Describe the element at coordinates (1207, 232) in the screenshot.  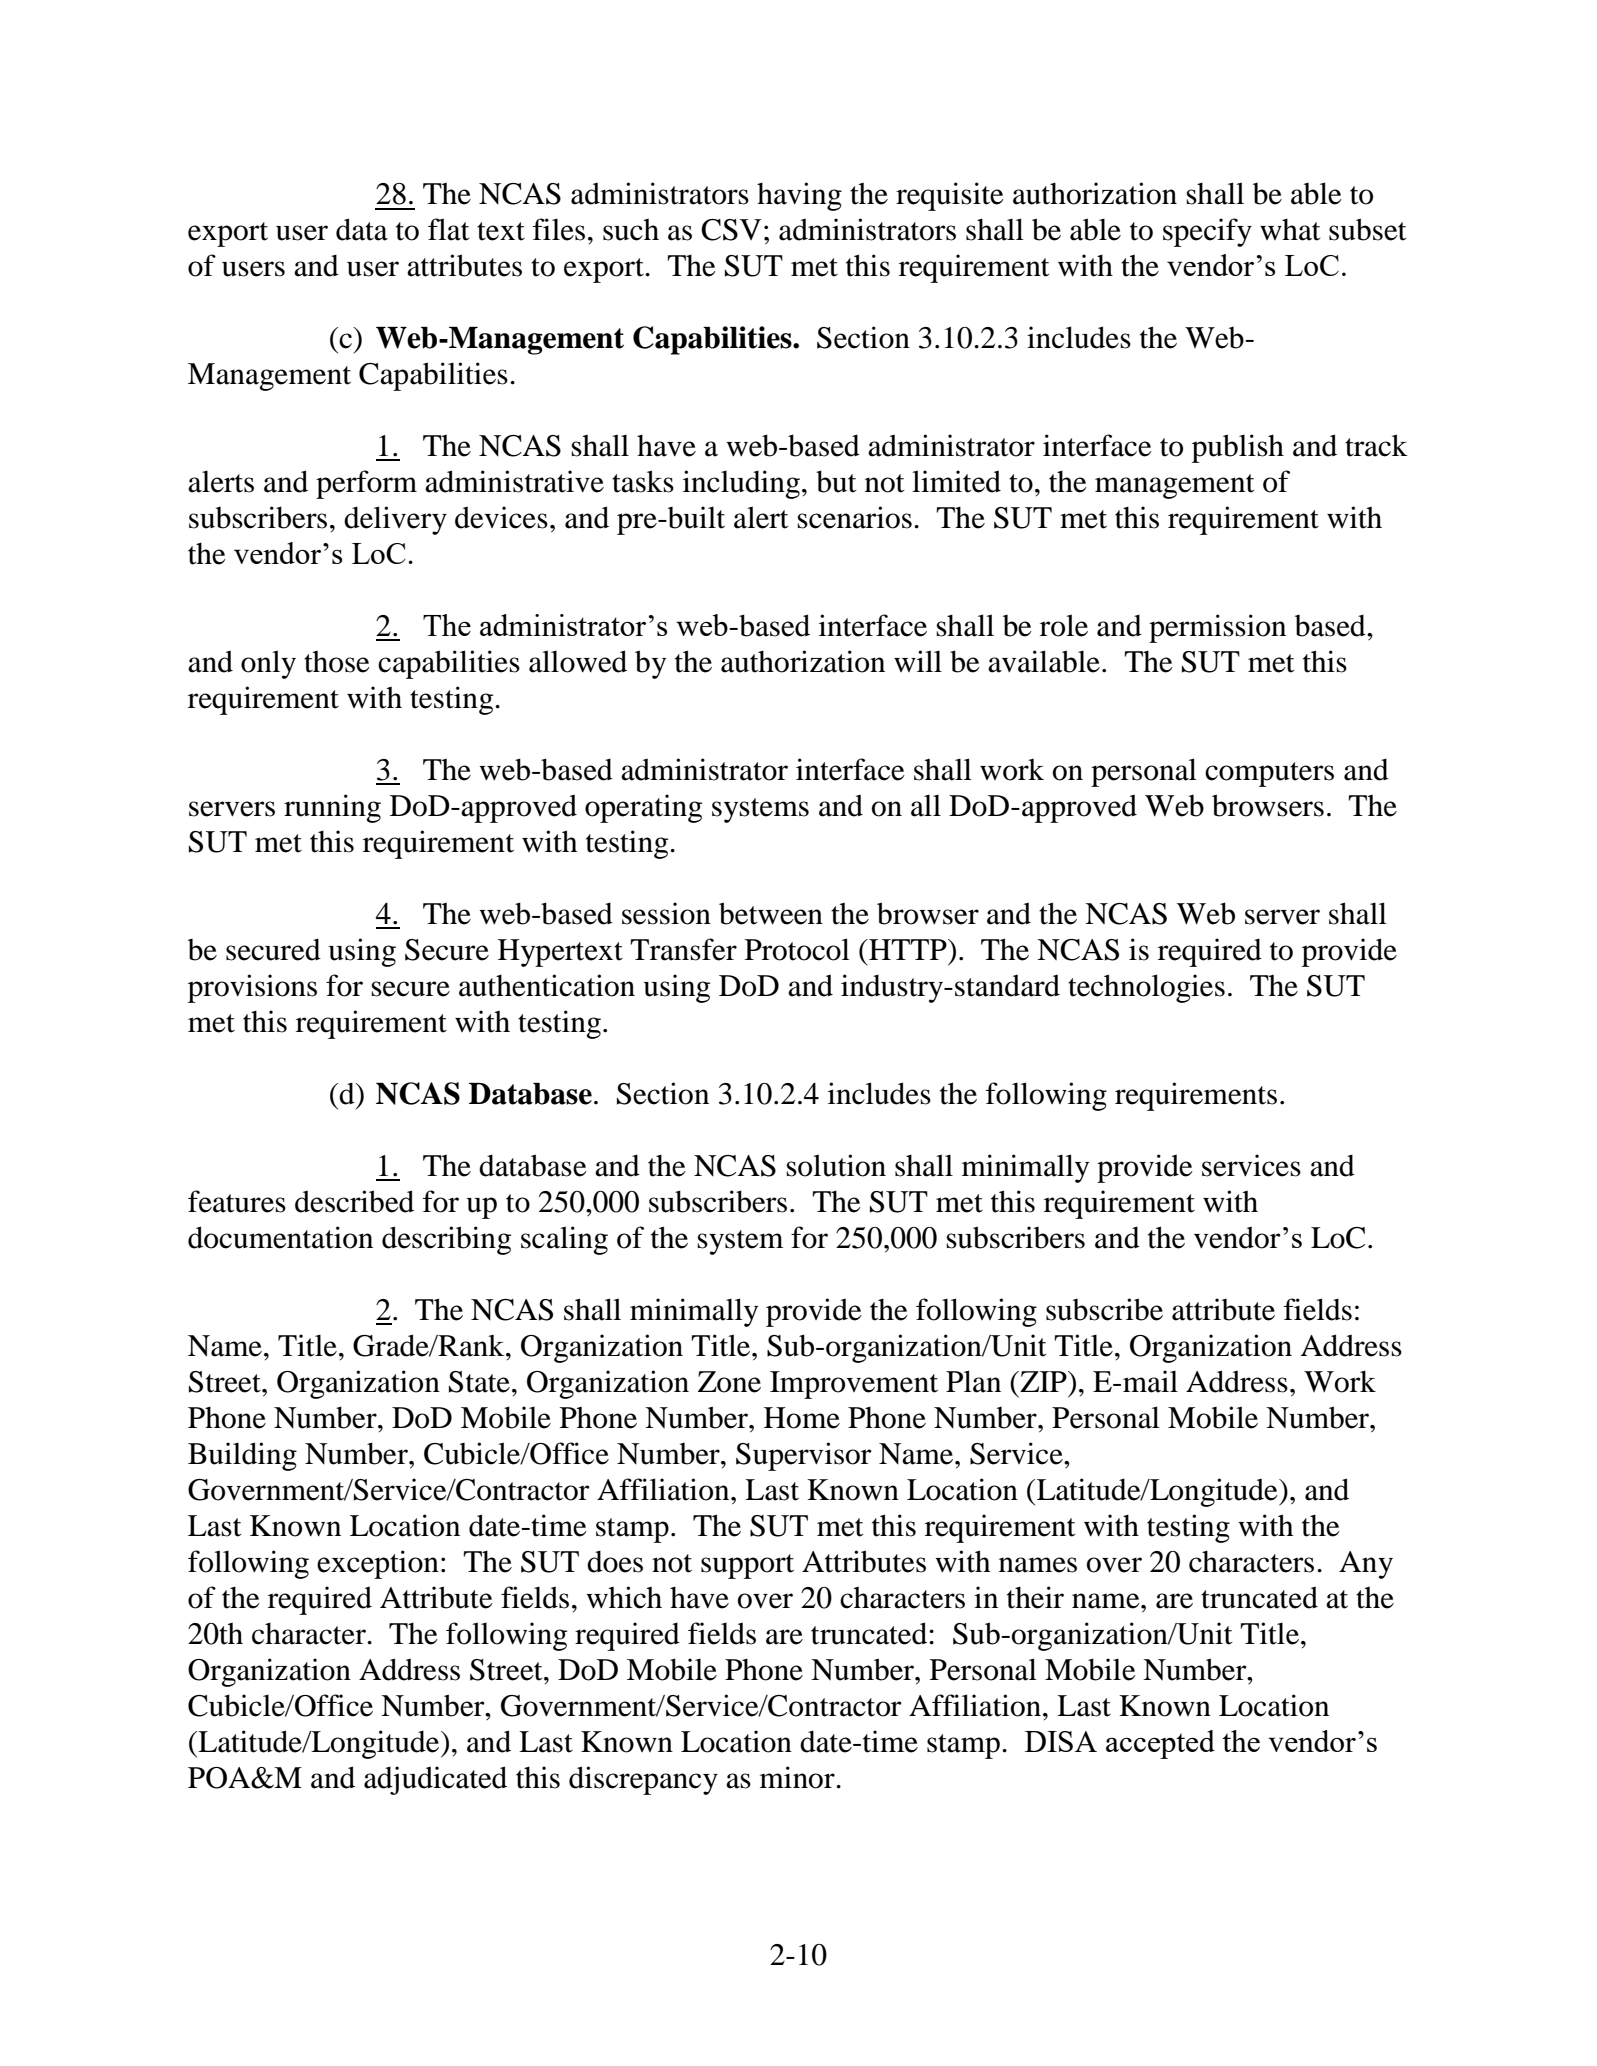
I see `specify` at that location.
